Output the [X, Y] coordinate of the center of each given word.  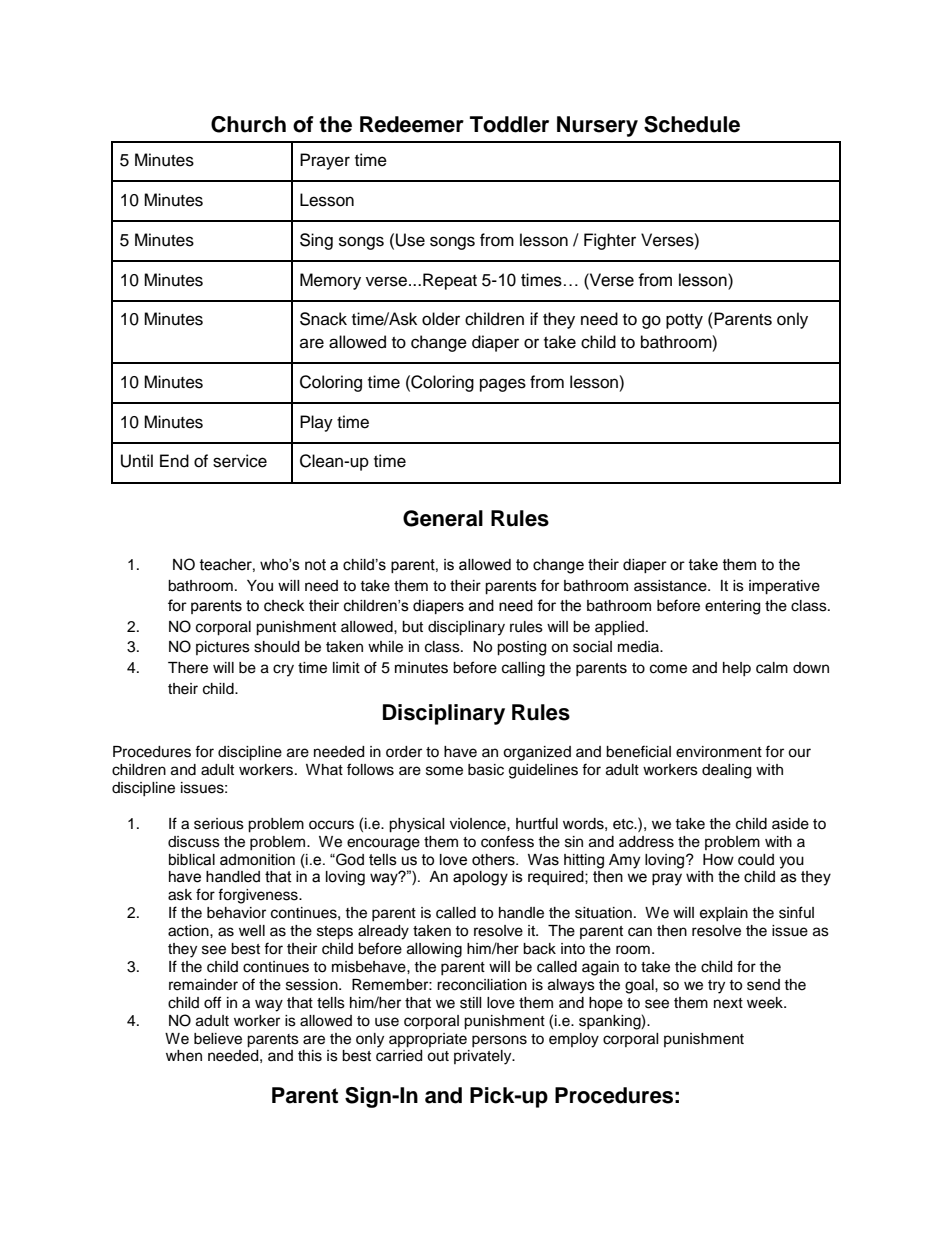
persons [499, 1041]
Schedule [692, 124]
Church [248, 124]
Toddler [509, 124]
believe [218, 1039]
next [728, 1003]
